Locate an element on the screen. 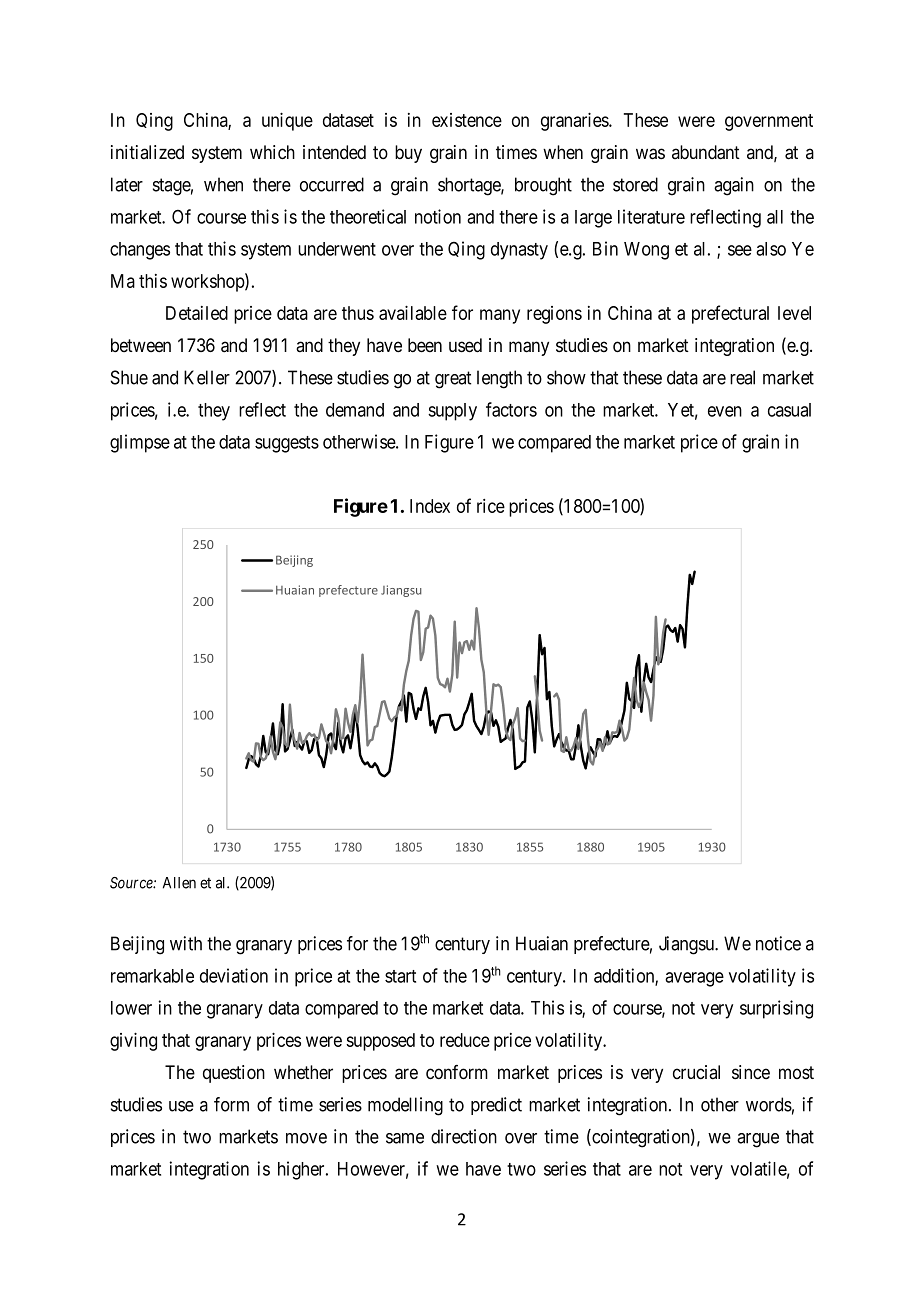 The image size is (924, 1308). casual is located at coordinates (789, 410).
